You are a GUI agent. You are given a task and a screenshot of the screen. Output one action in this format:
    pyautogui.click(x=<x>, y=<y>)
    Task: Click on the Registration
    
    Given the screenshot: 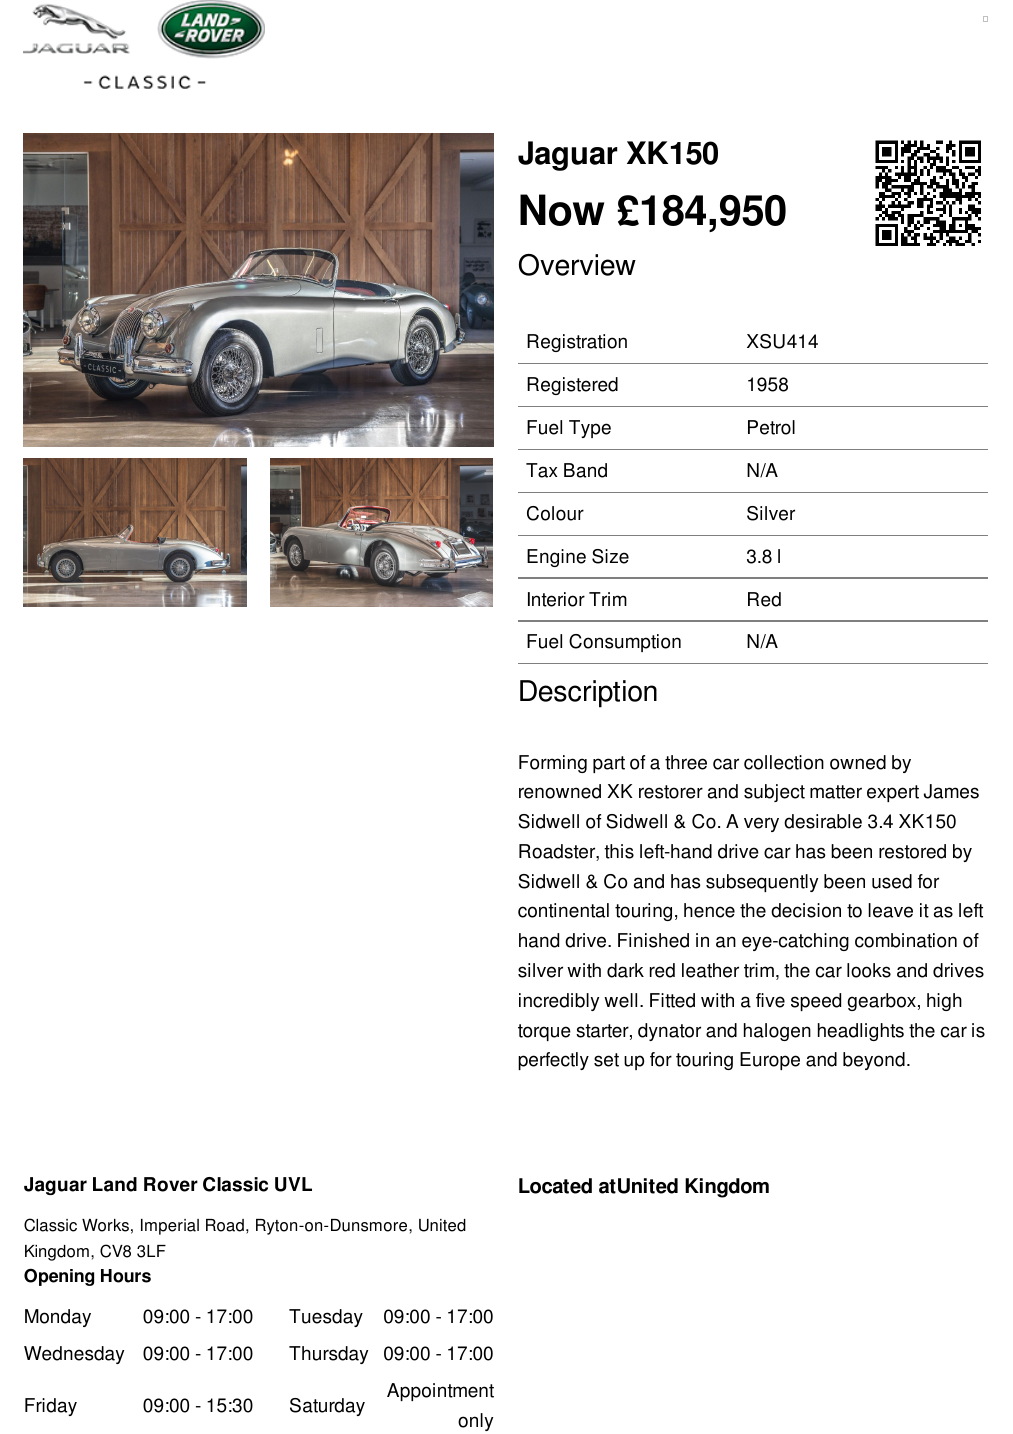 What is the action you would take?
    pyautogui.click(x=577, y=343)
